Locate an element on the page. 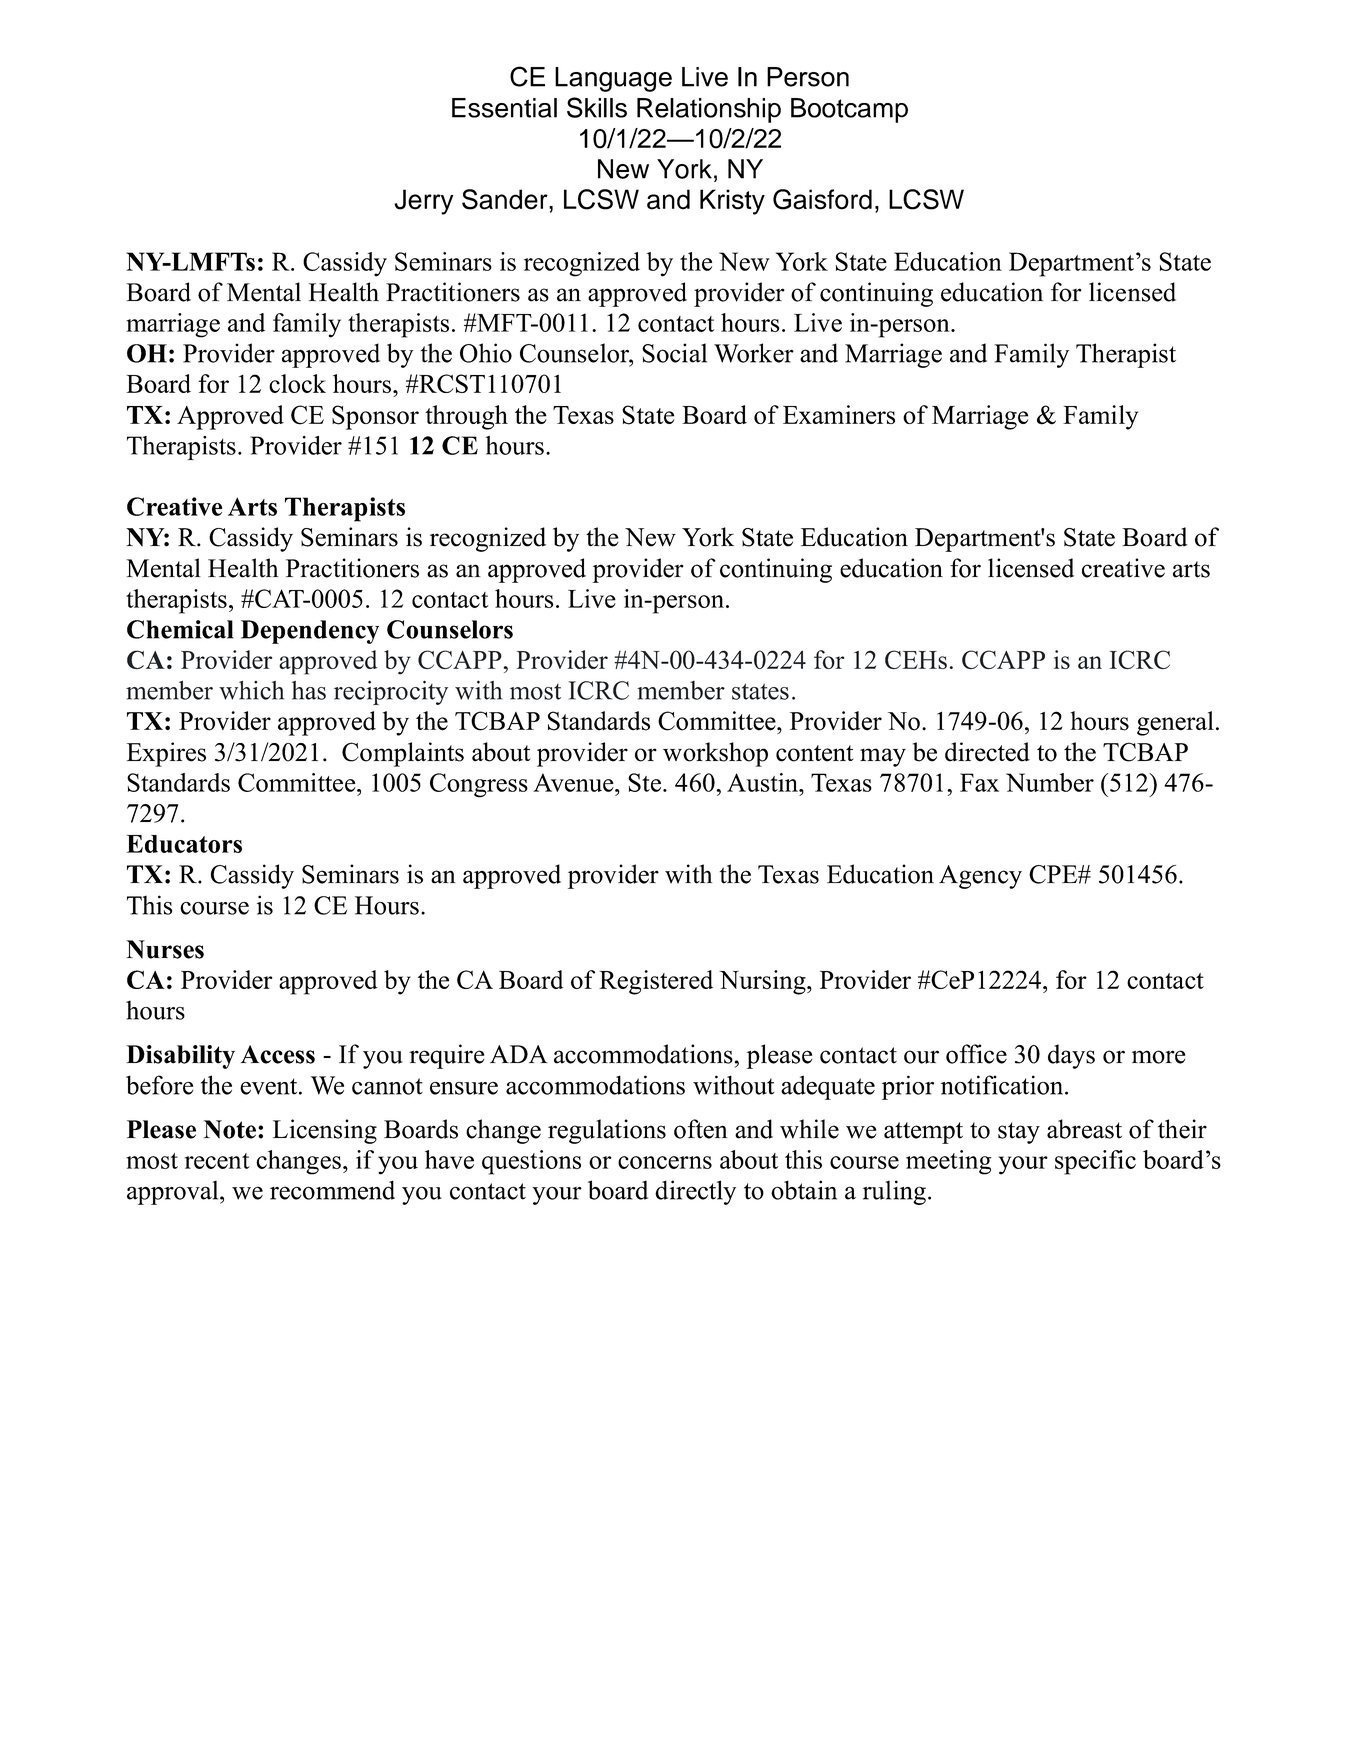 The width and height of the document is (1359, 1759). Bootcamp is located at coordinates (849, 110).
